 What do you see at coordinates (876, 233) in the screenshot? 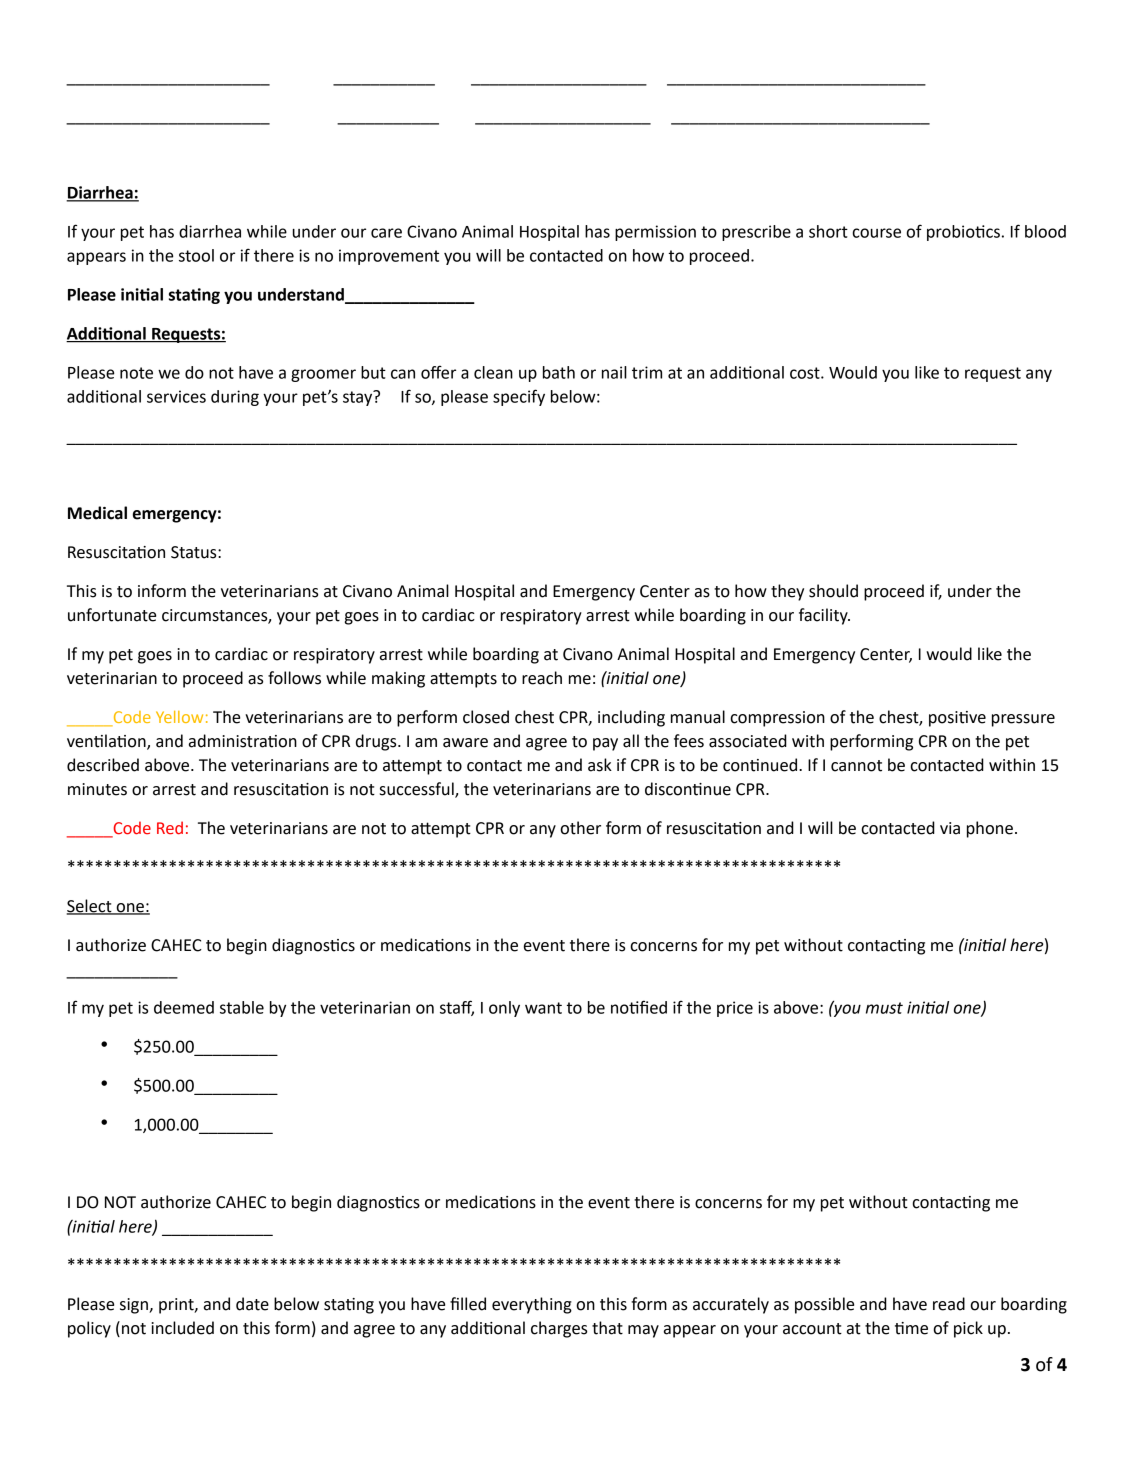
I see `course` at bounding box center [876, 233].
